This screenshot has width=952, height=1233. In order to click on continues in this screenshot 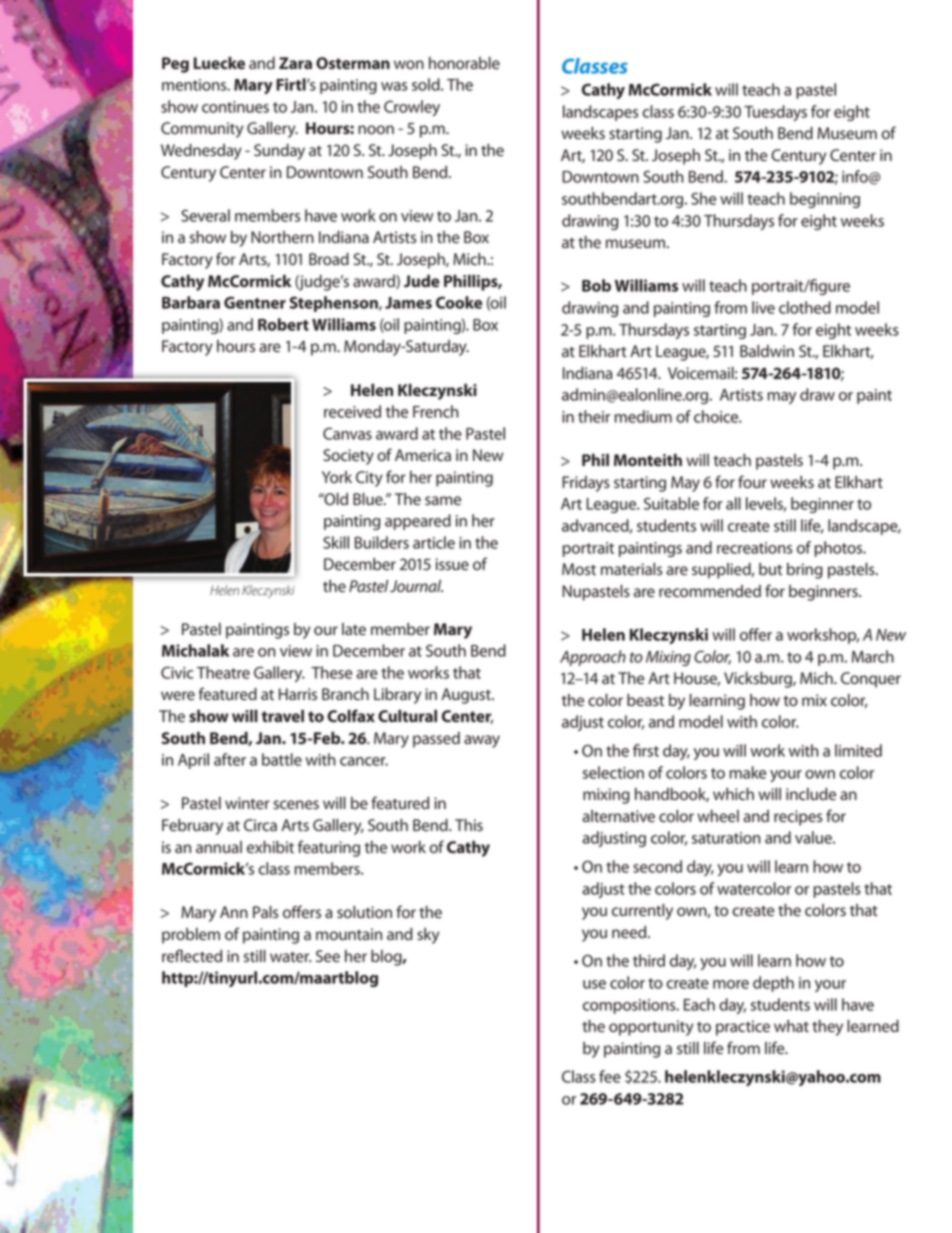, I will do `click(235, 107)`.
